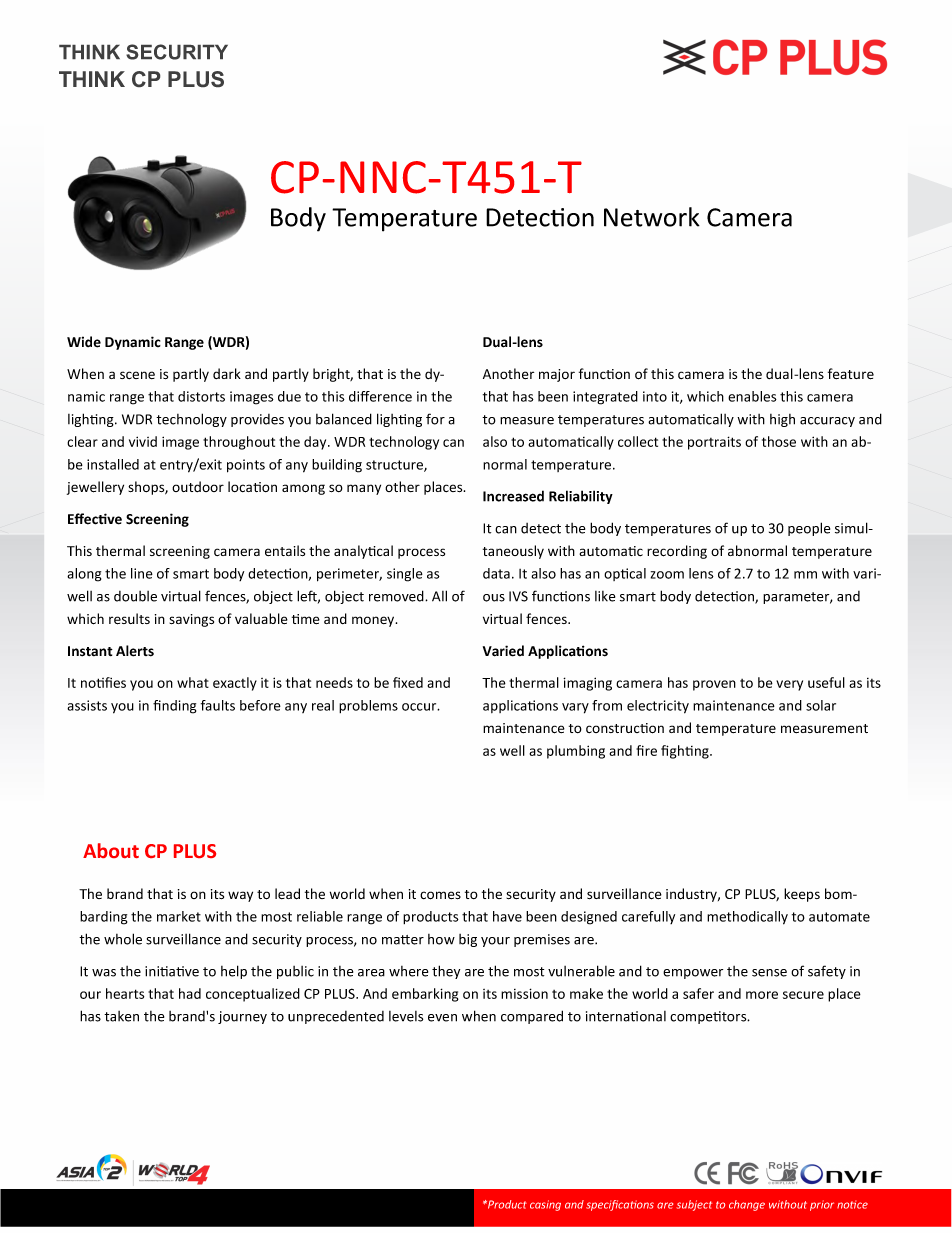  I want to click on casing, so click(545, 1205).
